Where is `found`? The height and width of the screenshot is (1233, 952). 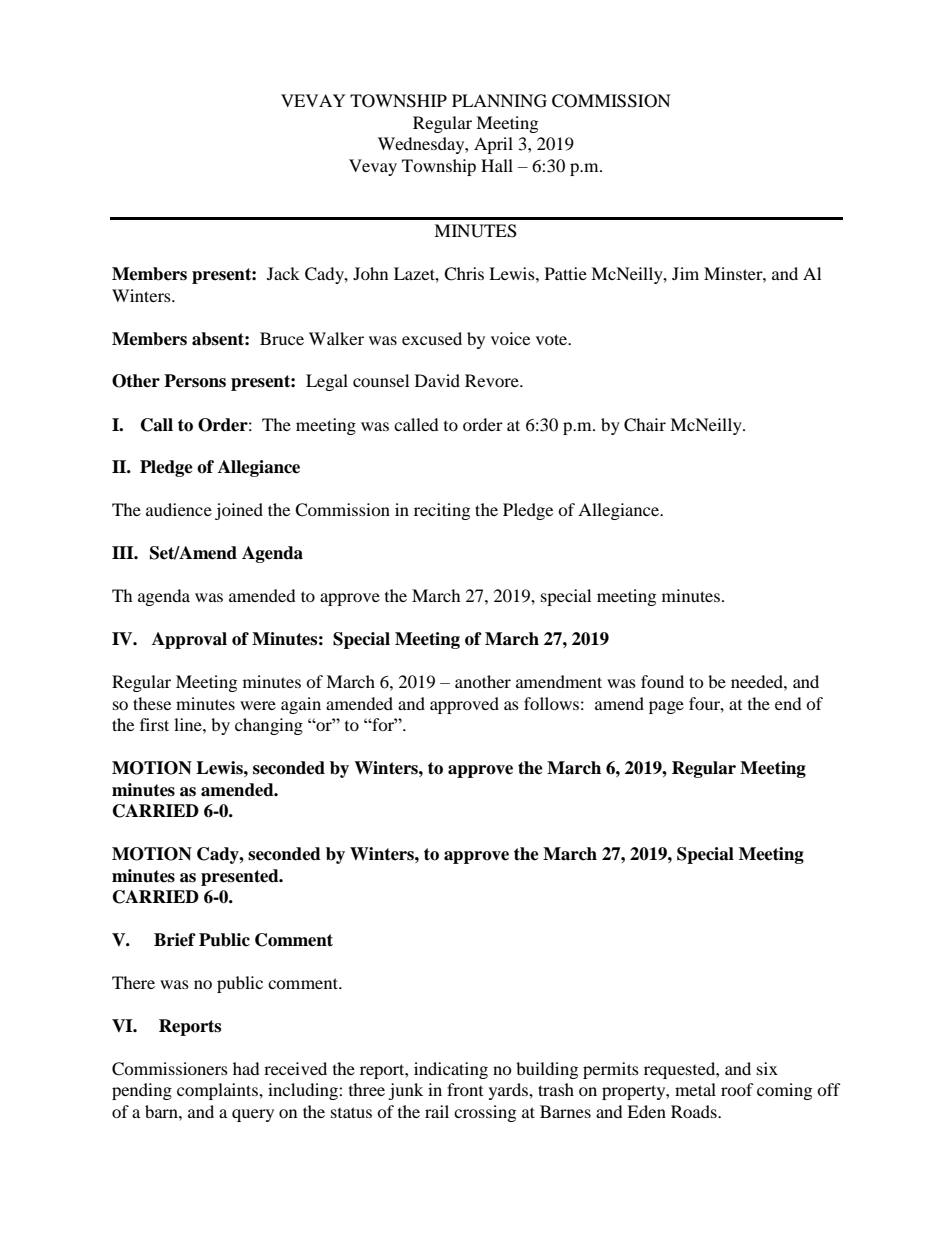 found is located at coordinates (662, 681).
